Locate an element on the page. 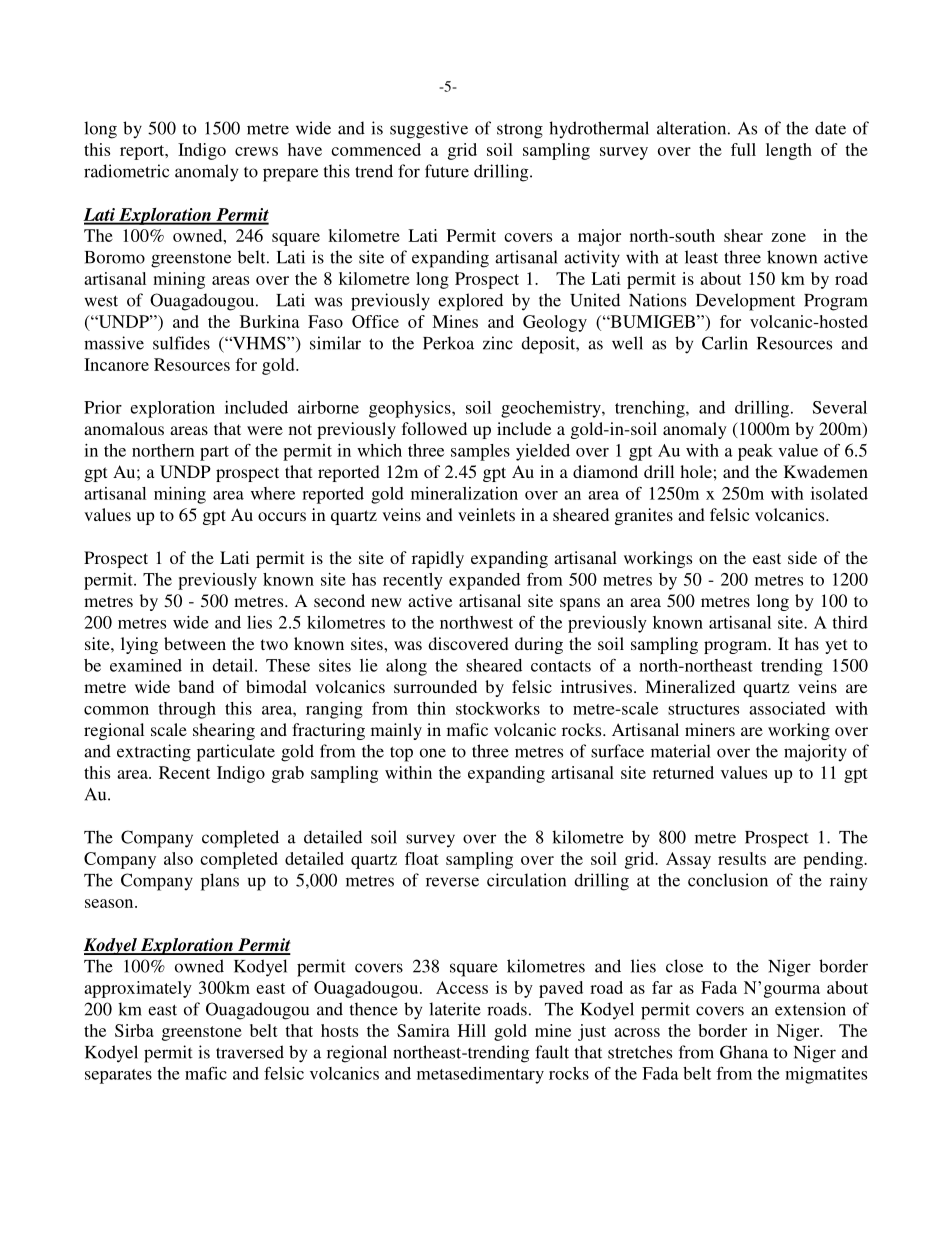  traversed is located at coordinates (250, 1052).
